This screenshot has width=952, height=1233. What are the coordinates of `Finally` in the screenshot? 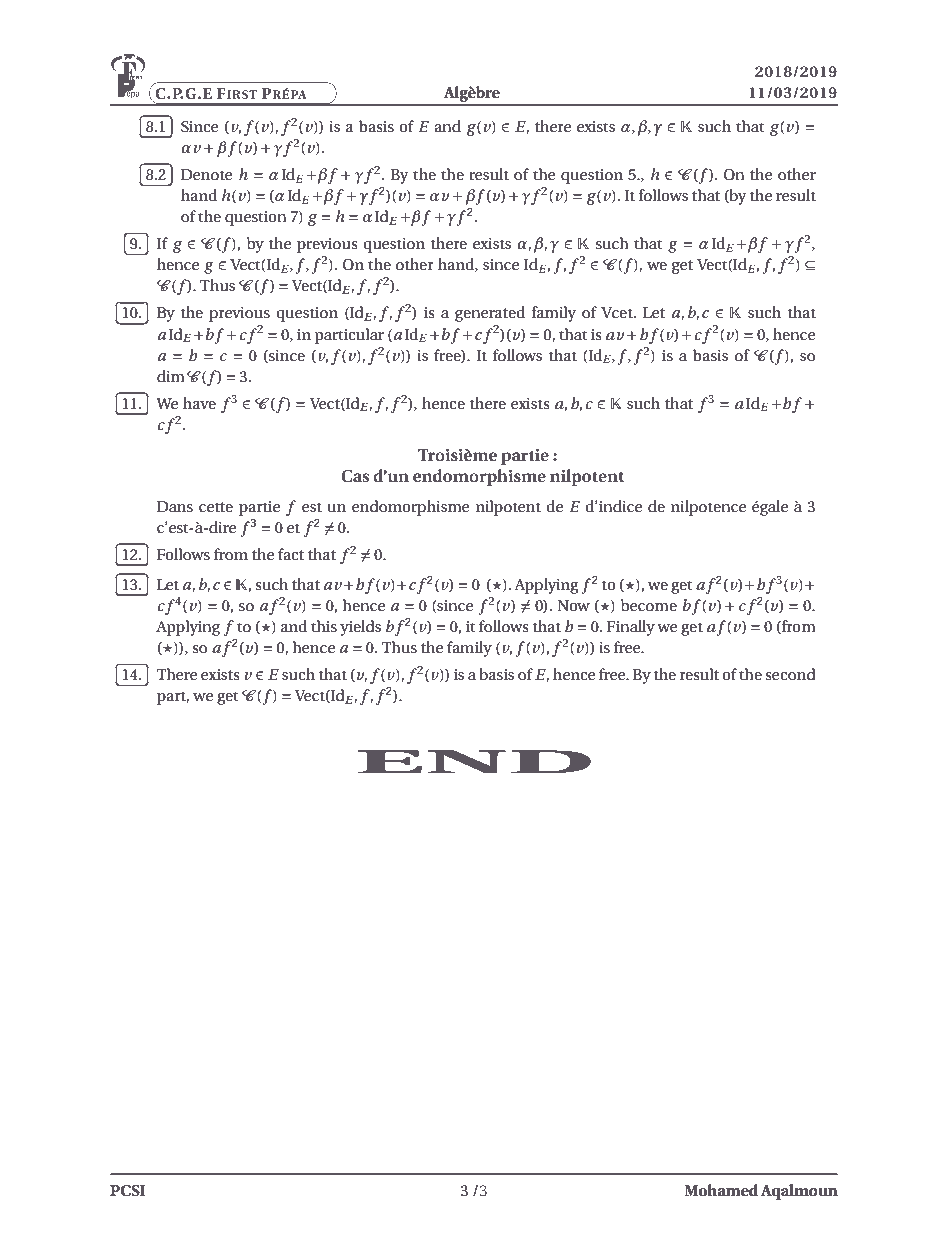 It's located at (631, 628).
